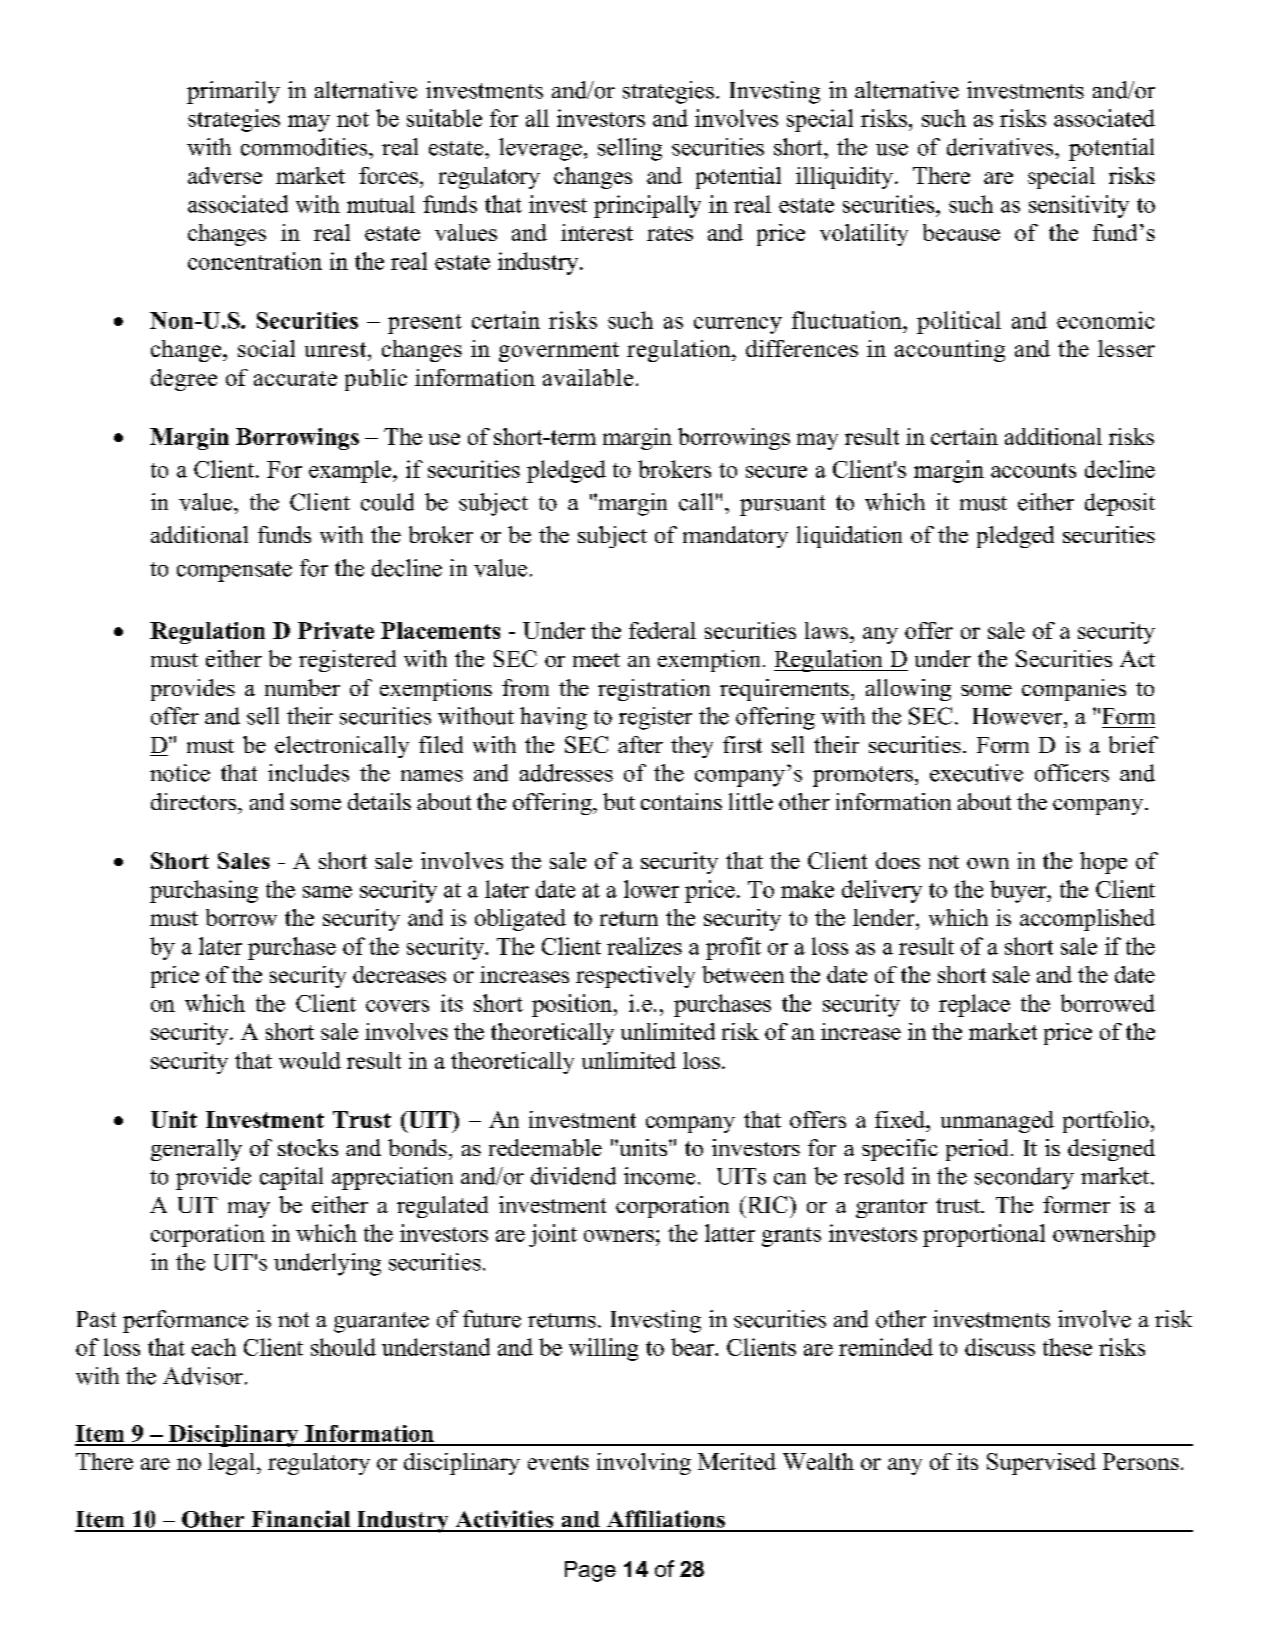  What do you see at coordinates (619, 801) in the image?
I see `but` at bounding box center [619, 801].
